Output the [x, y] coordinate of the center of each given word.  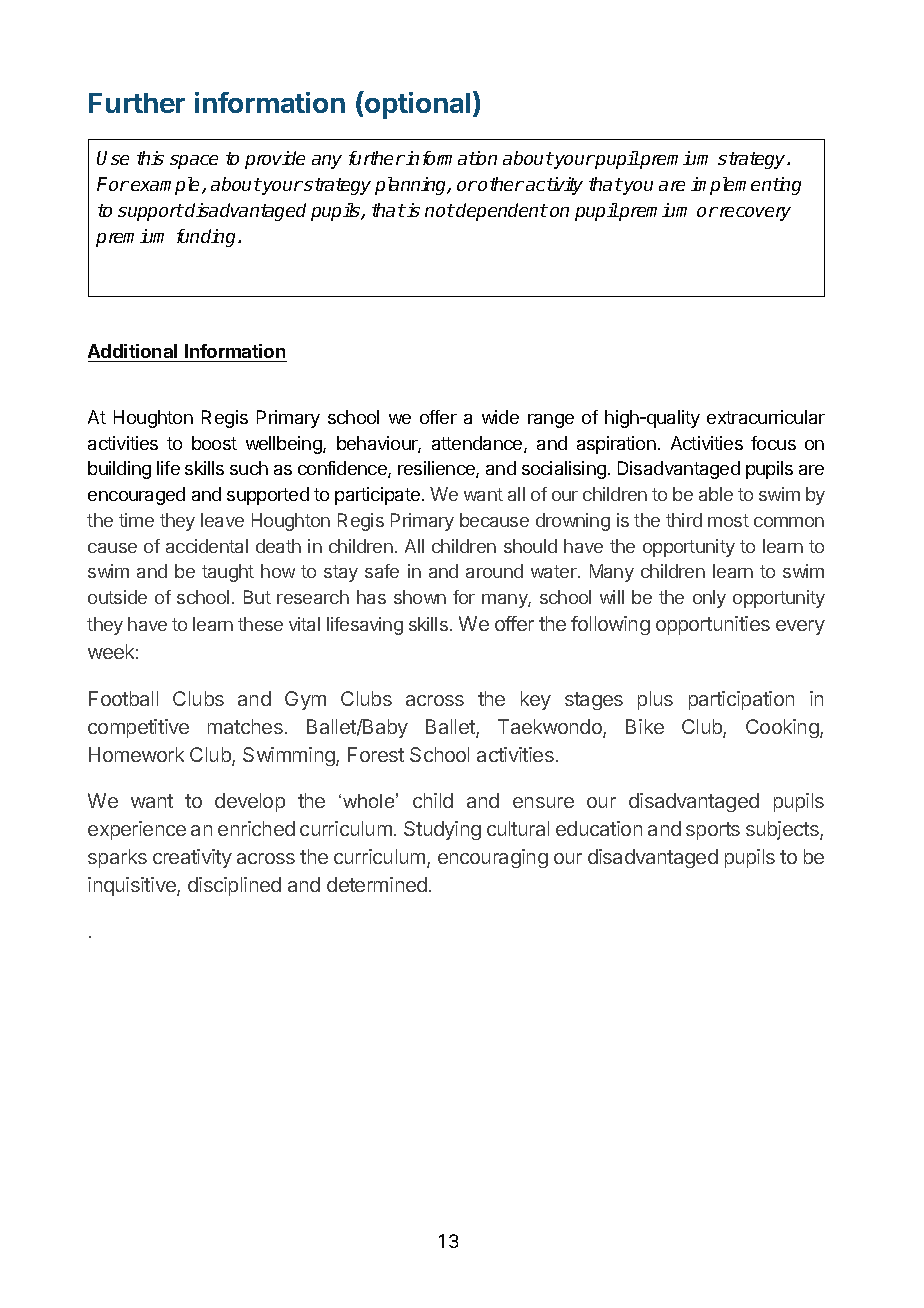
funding [208, 238]
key [536, 700]
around [494, 571]
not [440, 210]
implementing [746, 186]
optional [416, 105]
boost [214, 443]
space [194, 162]
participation [741, 700]
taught [228, 573]
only [709, 599]
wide [500, 417]
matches [245, 726]
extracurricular [766, 417]
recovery [755, 214]
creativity [192, 858]
